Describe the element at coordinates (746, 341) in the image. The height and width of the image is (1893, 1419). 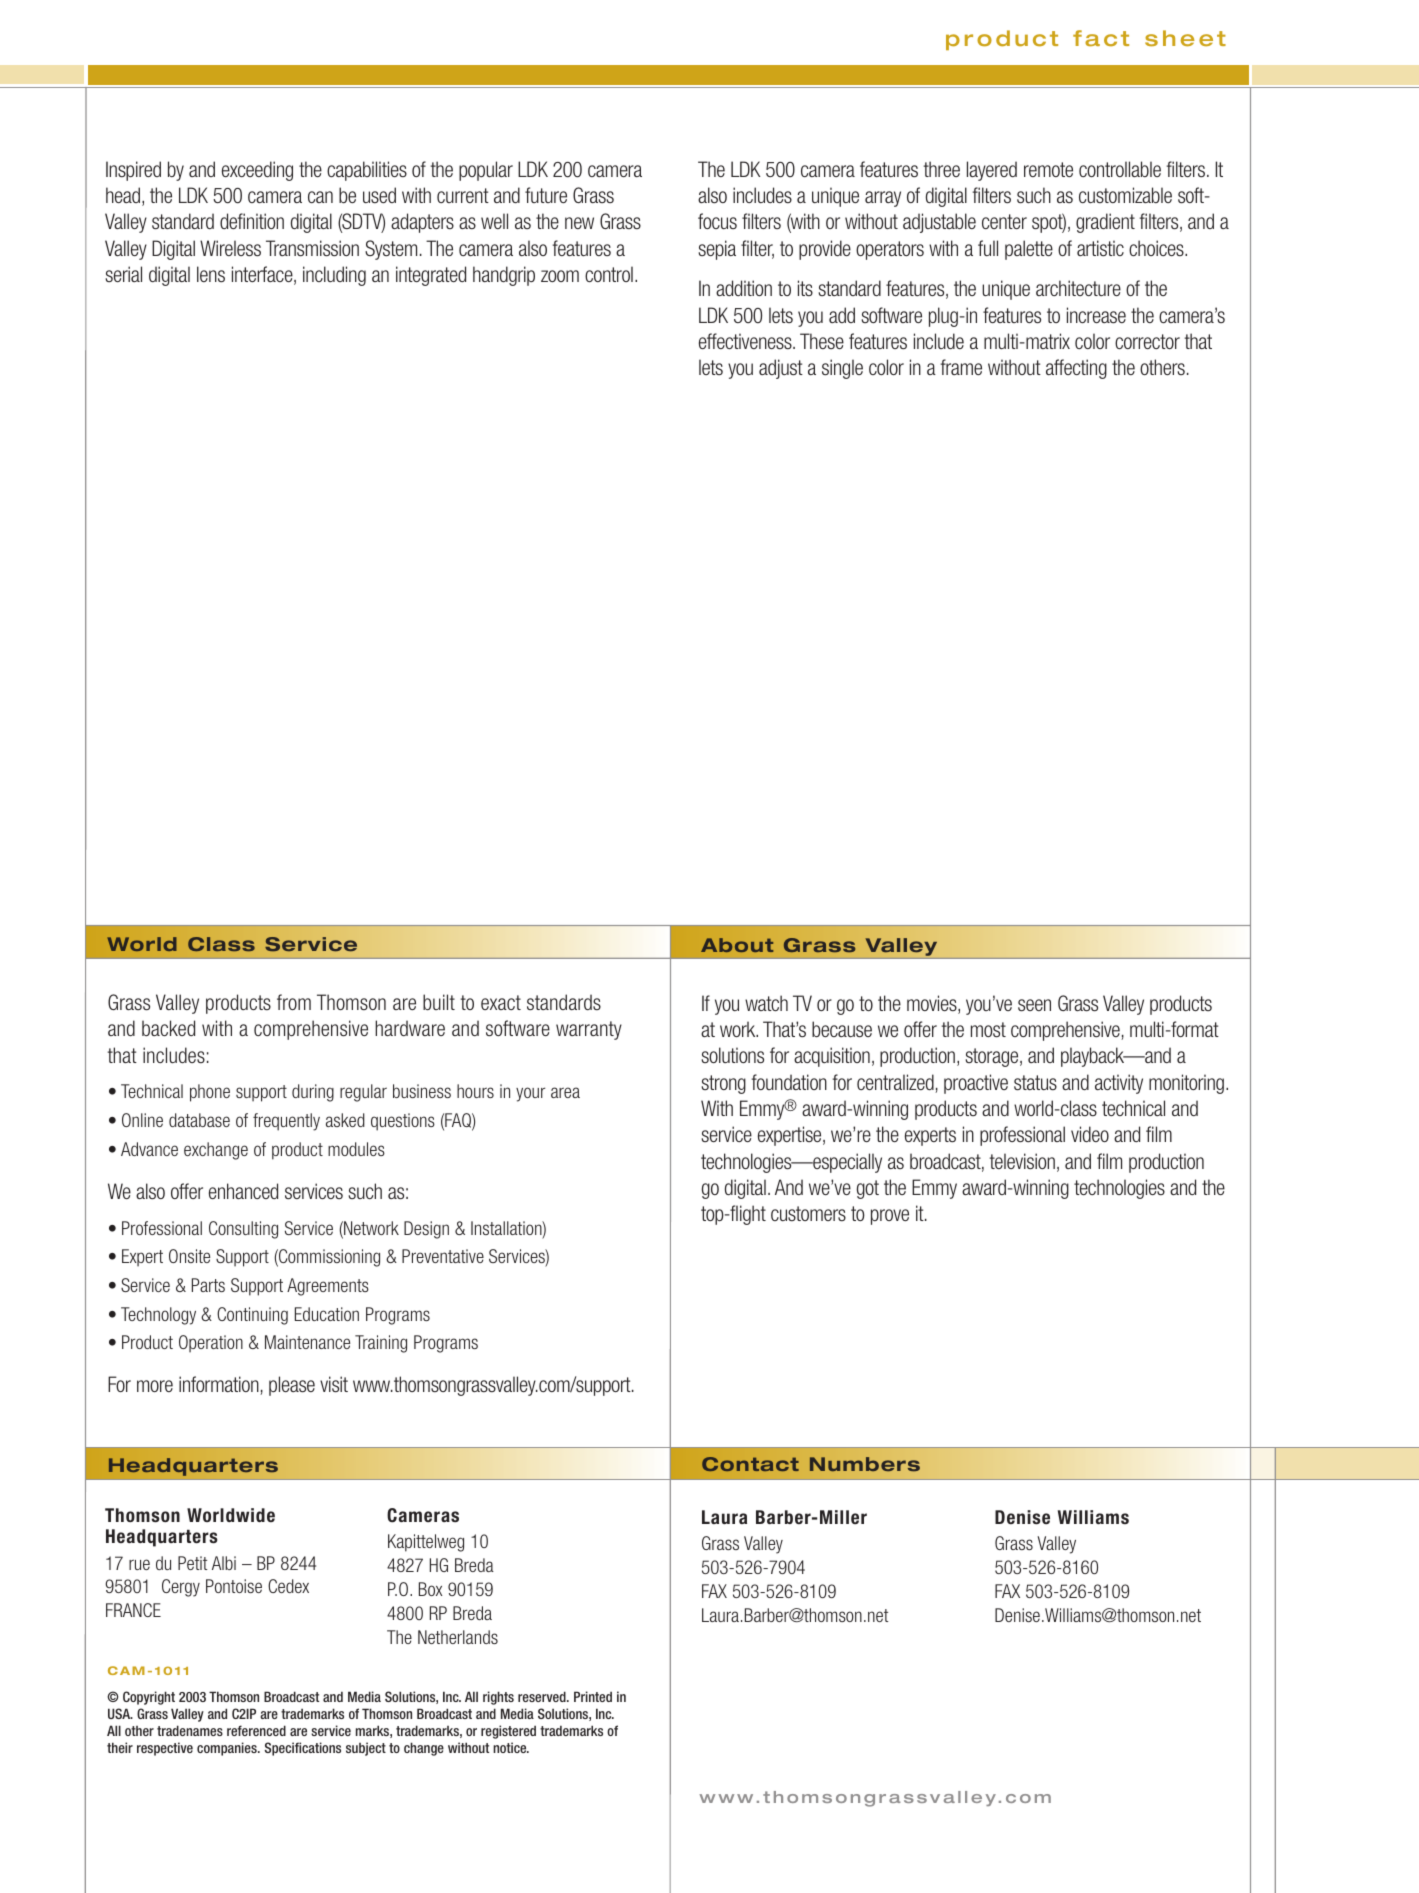
I see `effectiveness` at that location.
